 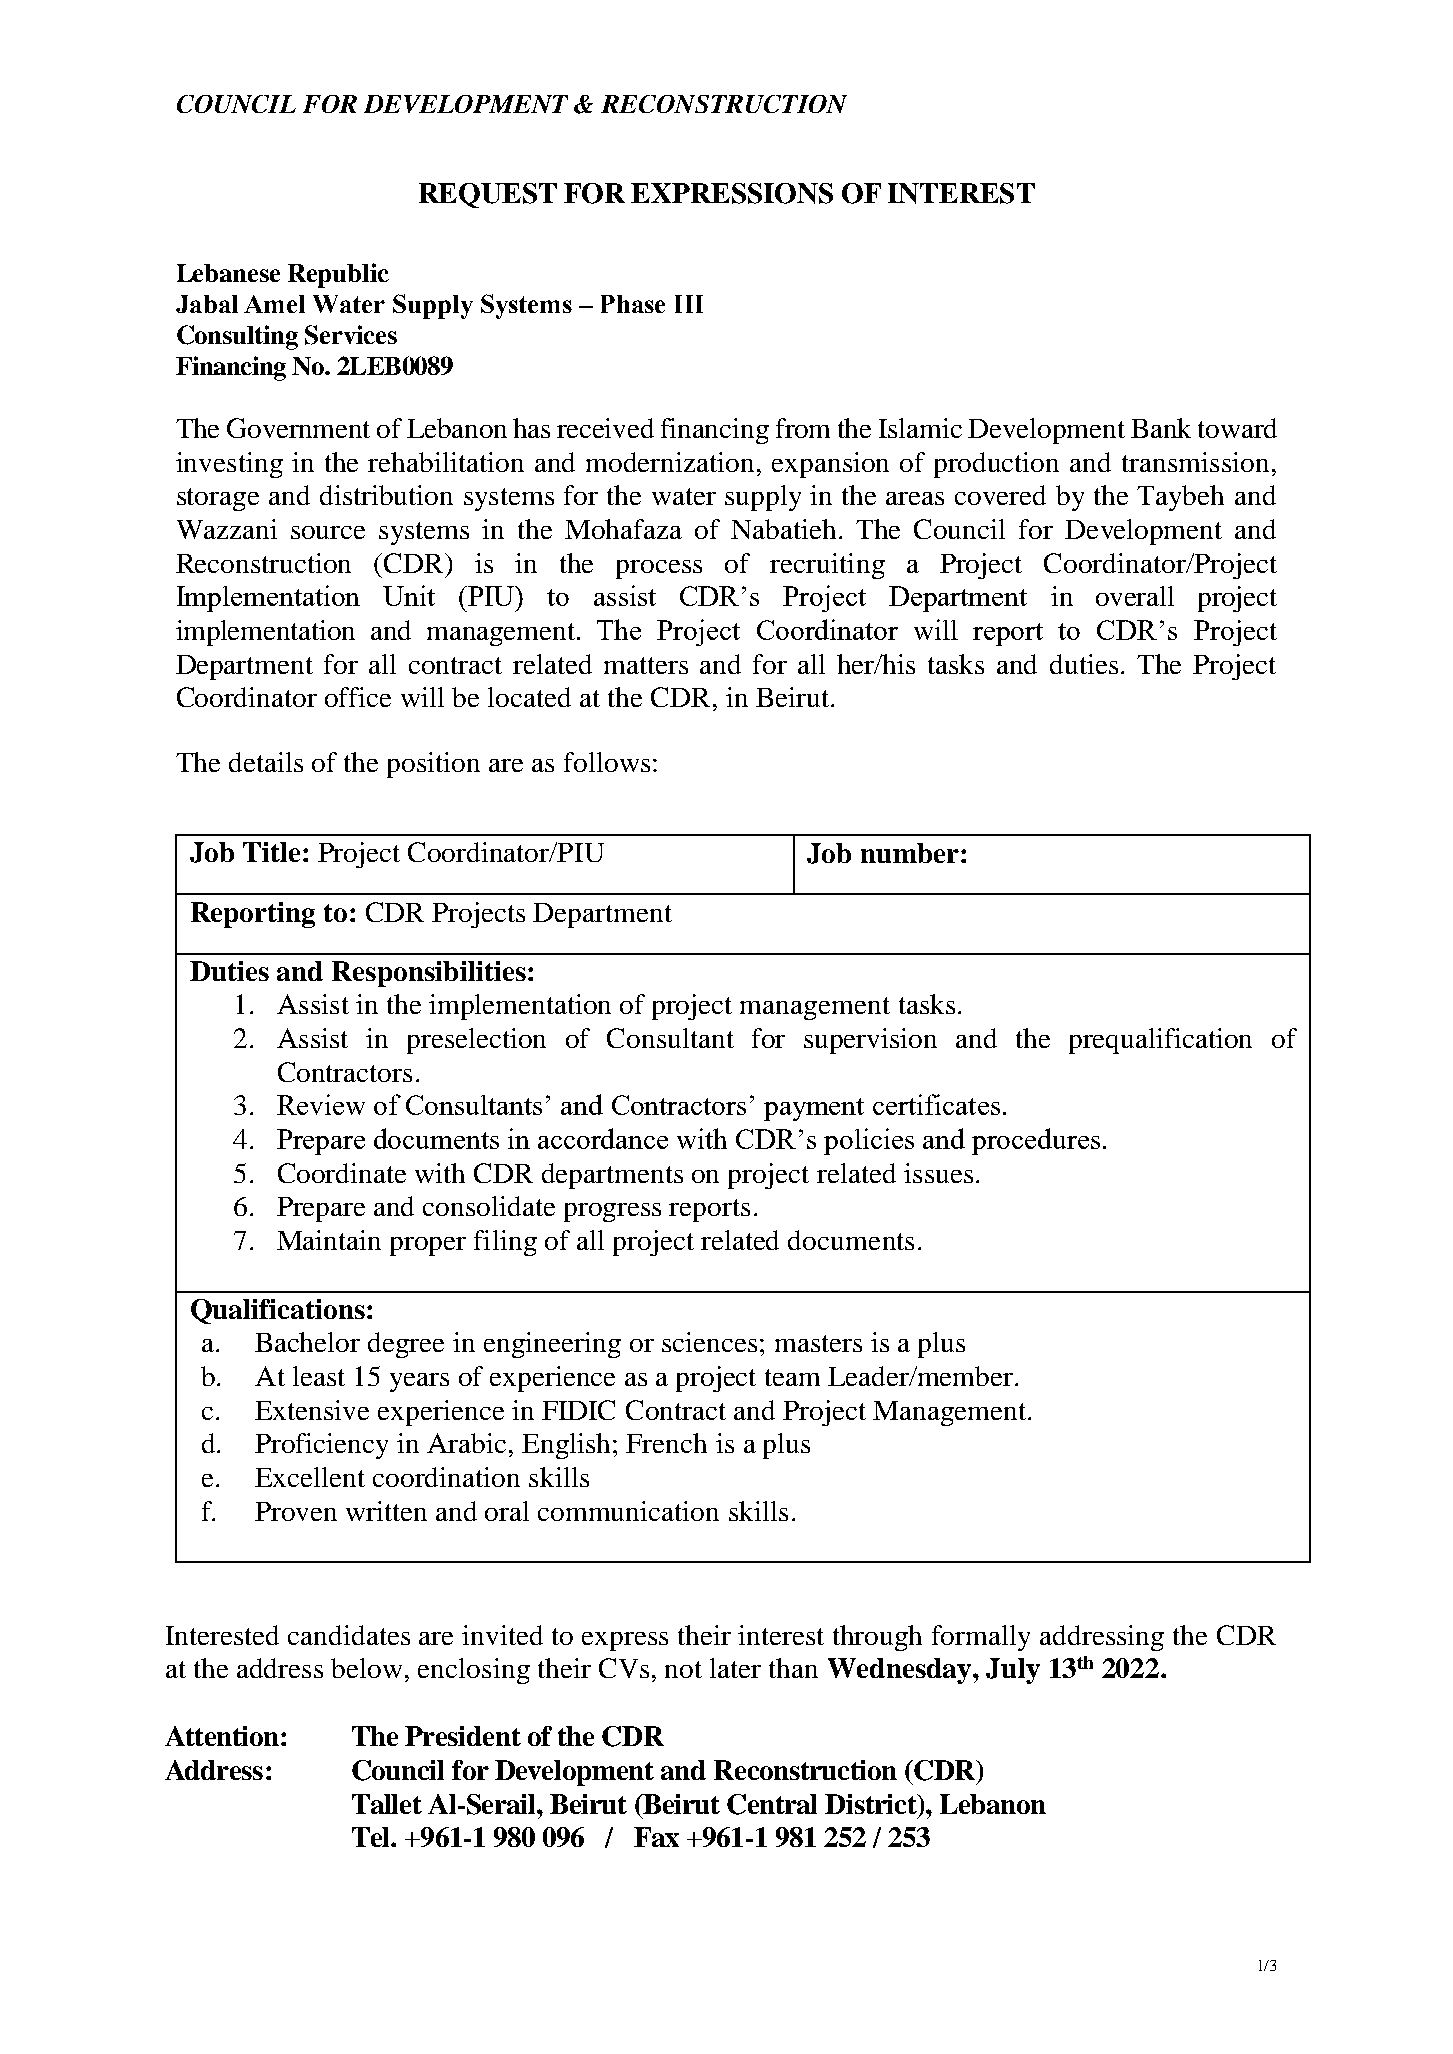 I want to click on Central, so click(x=772, y=1804).
